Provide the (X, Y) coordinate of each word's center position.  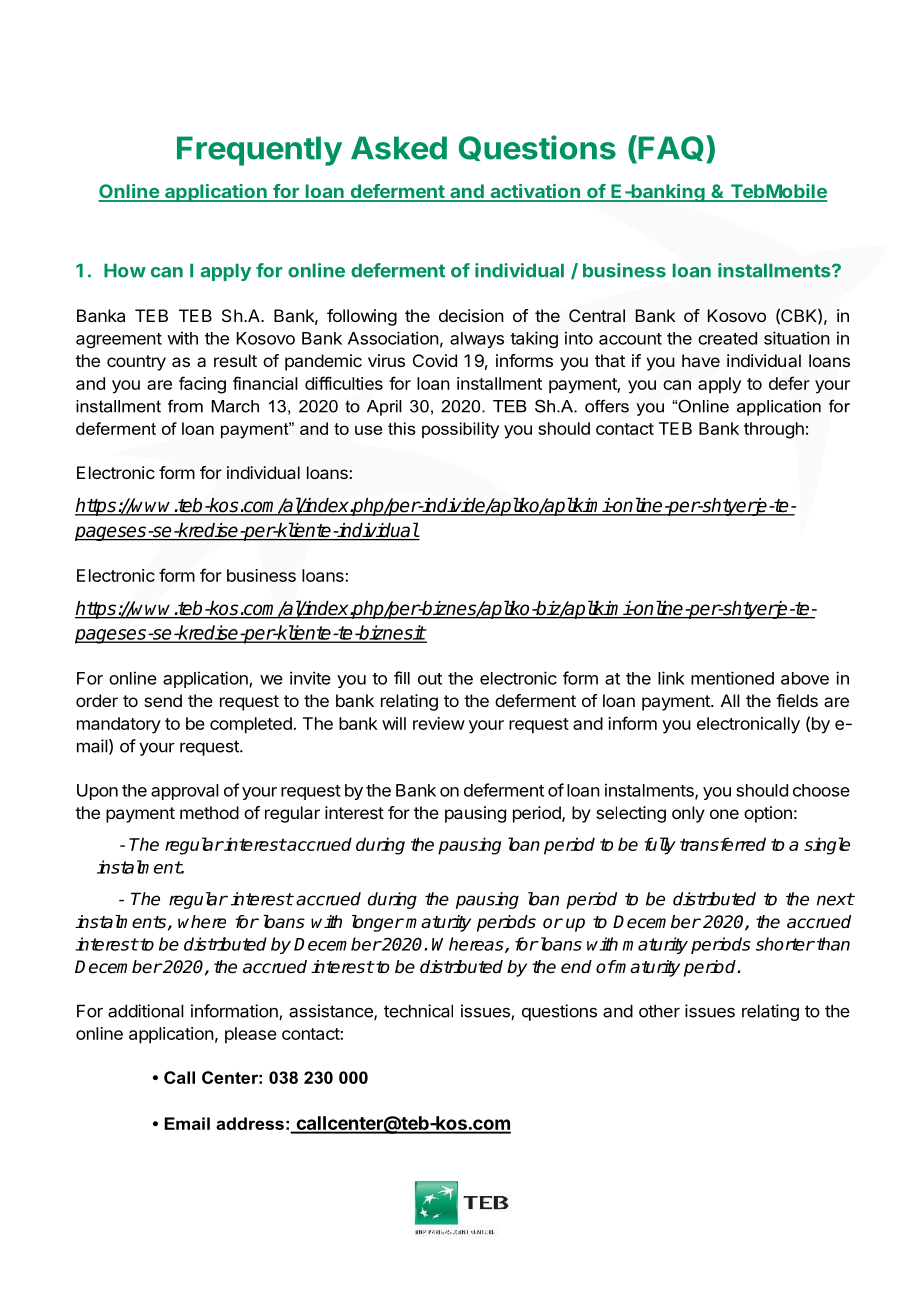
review (439, 723)
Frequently (259, 151)
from (185, 406)
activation (535, 192)
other (659, 1011)
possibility (460, 430)
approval (185, 792)
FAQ (671, 148)
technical (418, 1011)
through (774, 430)
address (250, 1123)
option (768, 814)
